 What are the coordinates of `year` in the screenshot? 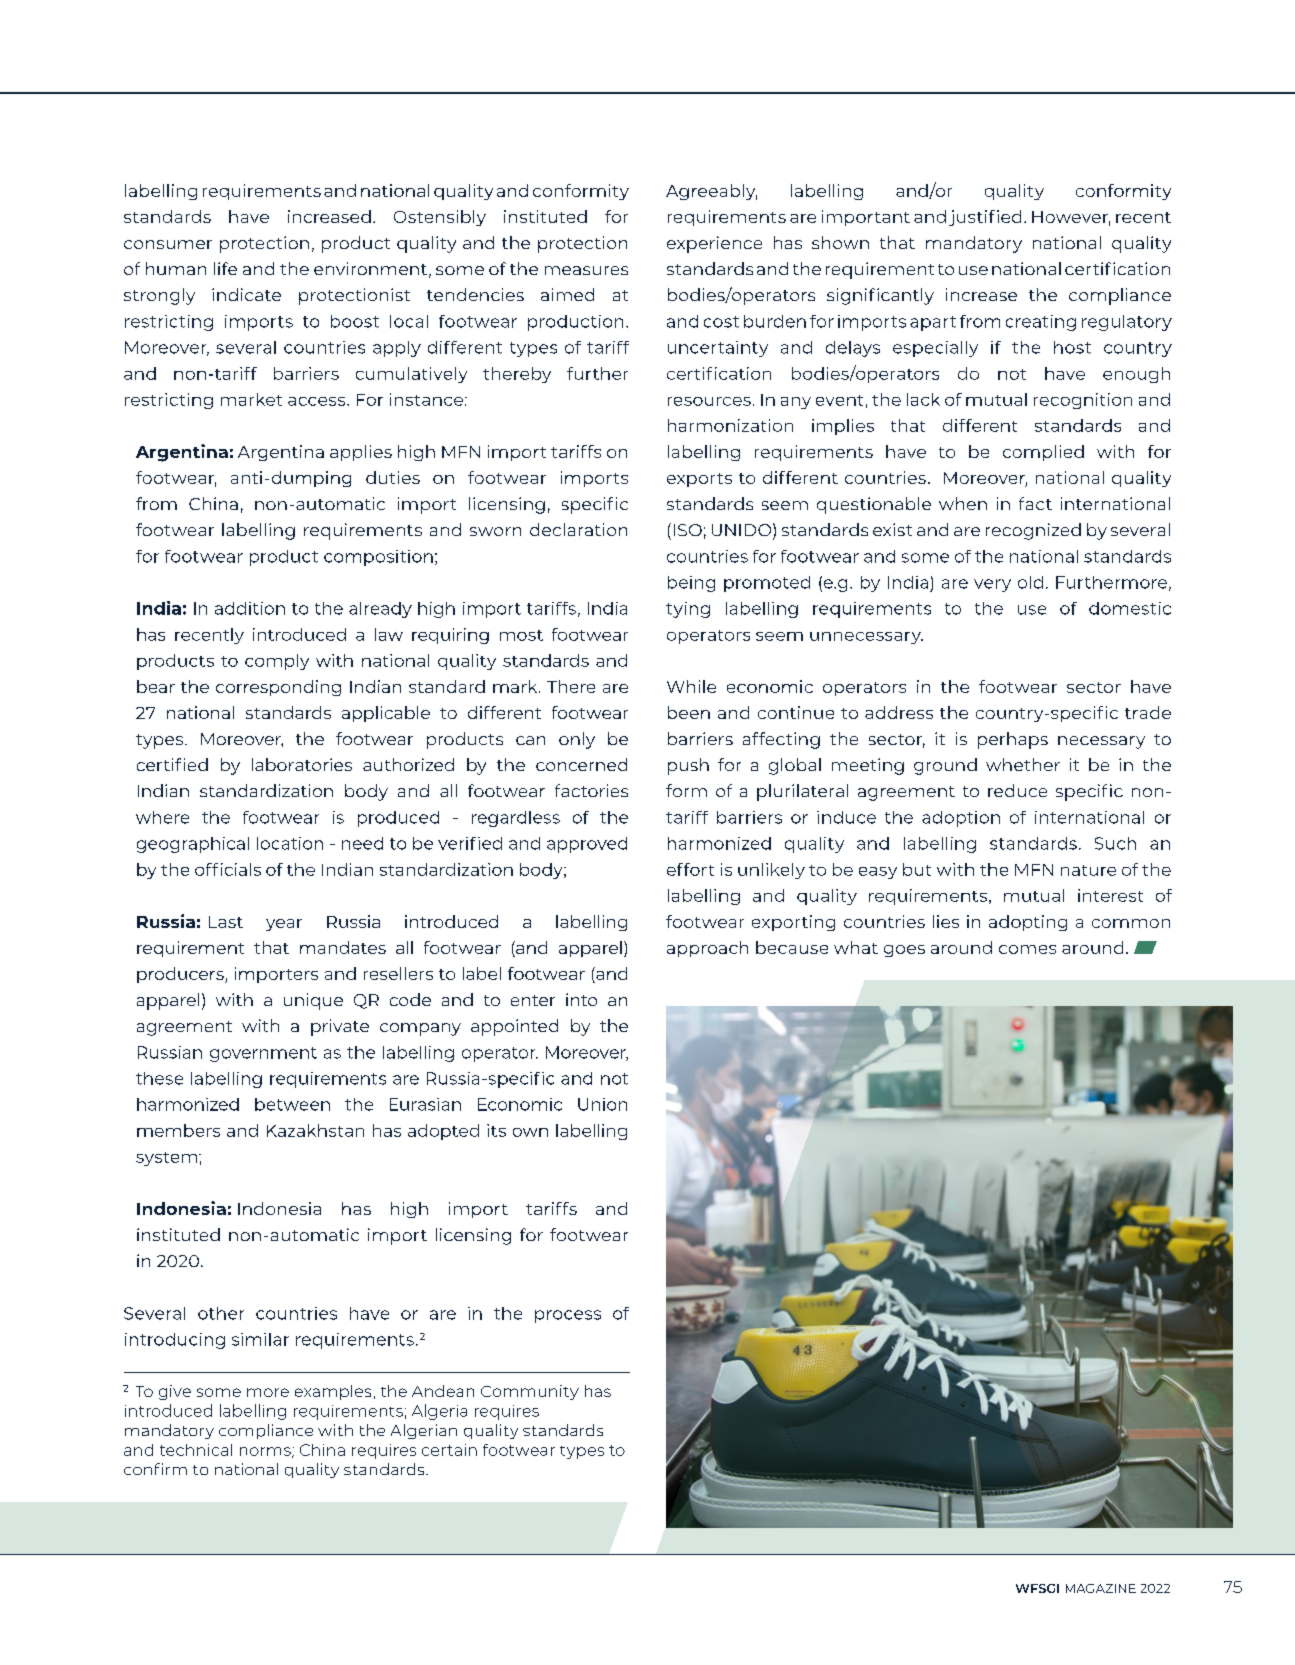 It's located at (284, 925).
